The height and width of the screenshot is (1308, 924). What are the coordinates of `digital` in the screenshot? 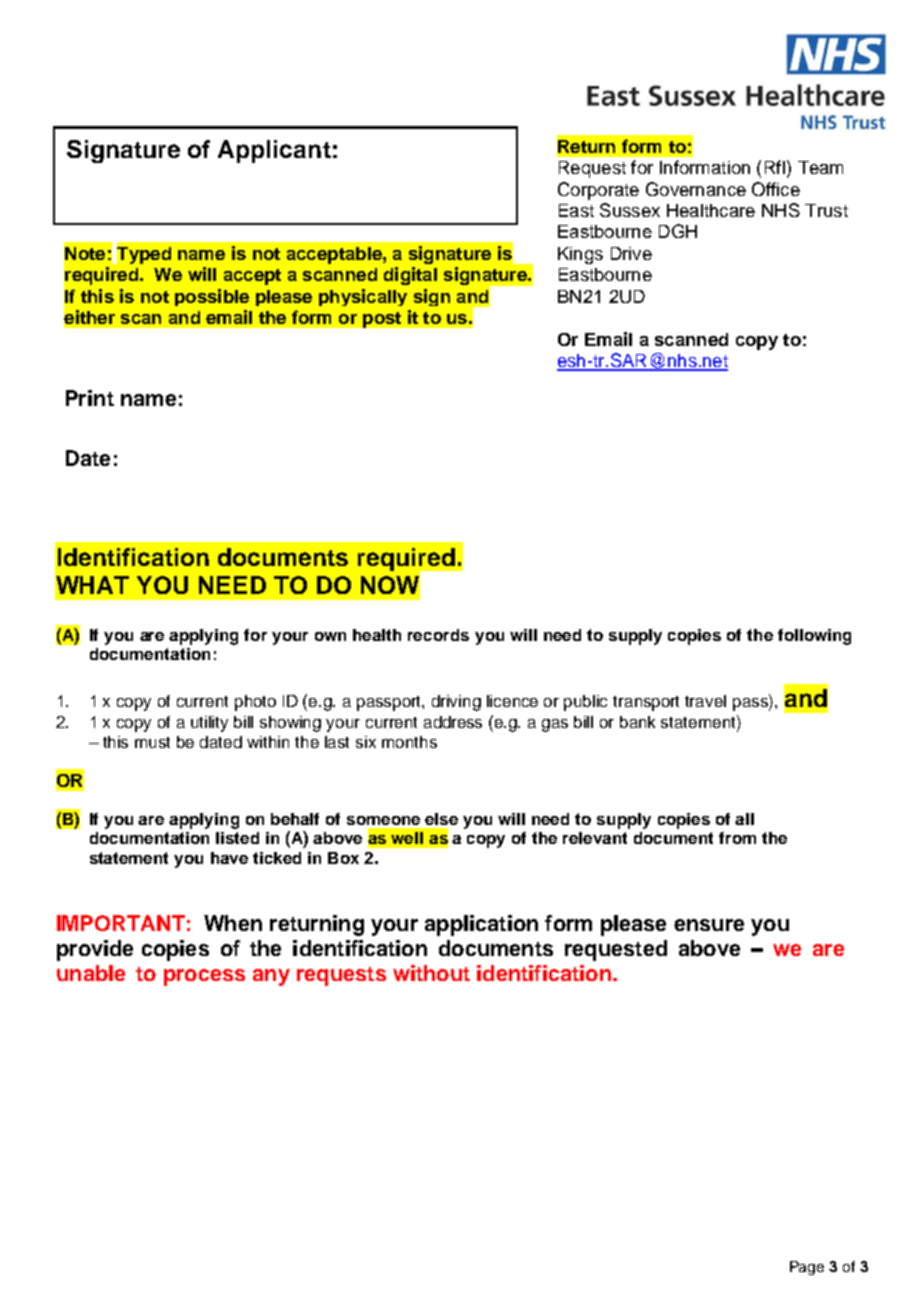 It's located at (410, 276).
